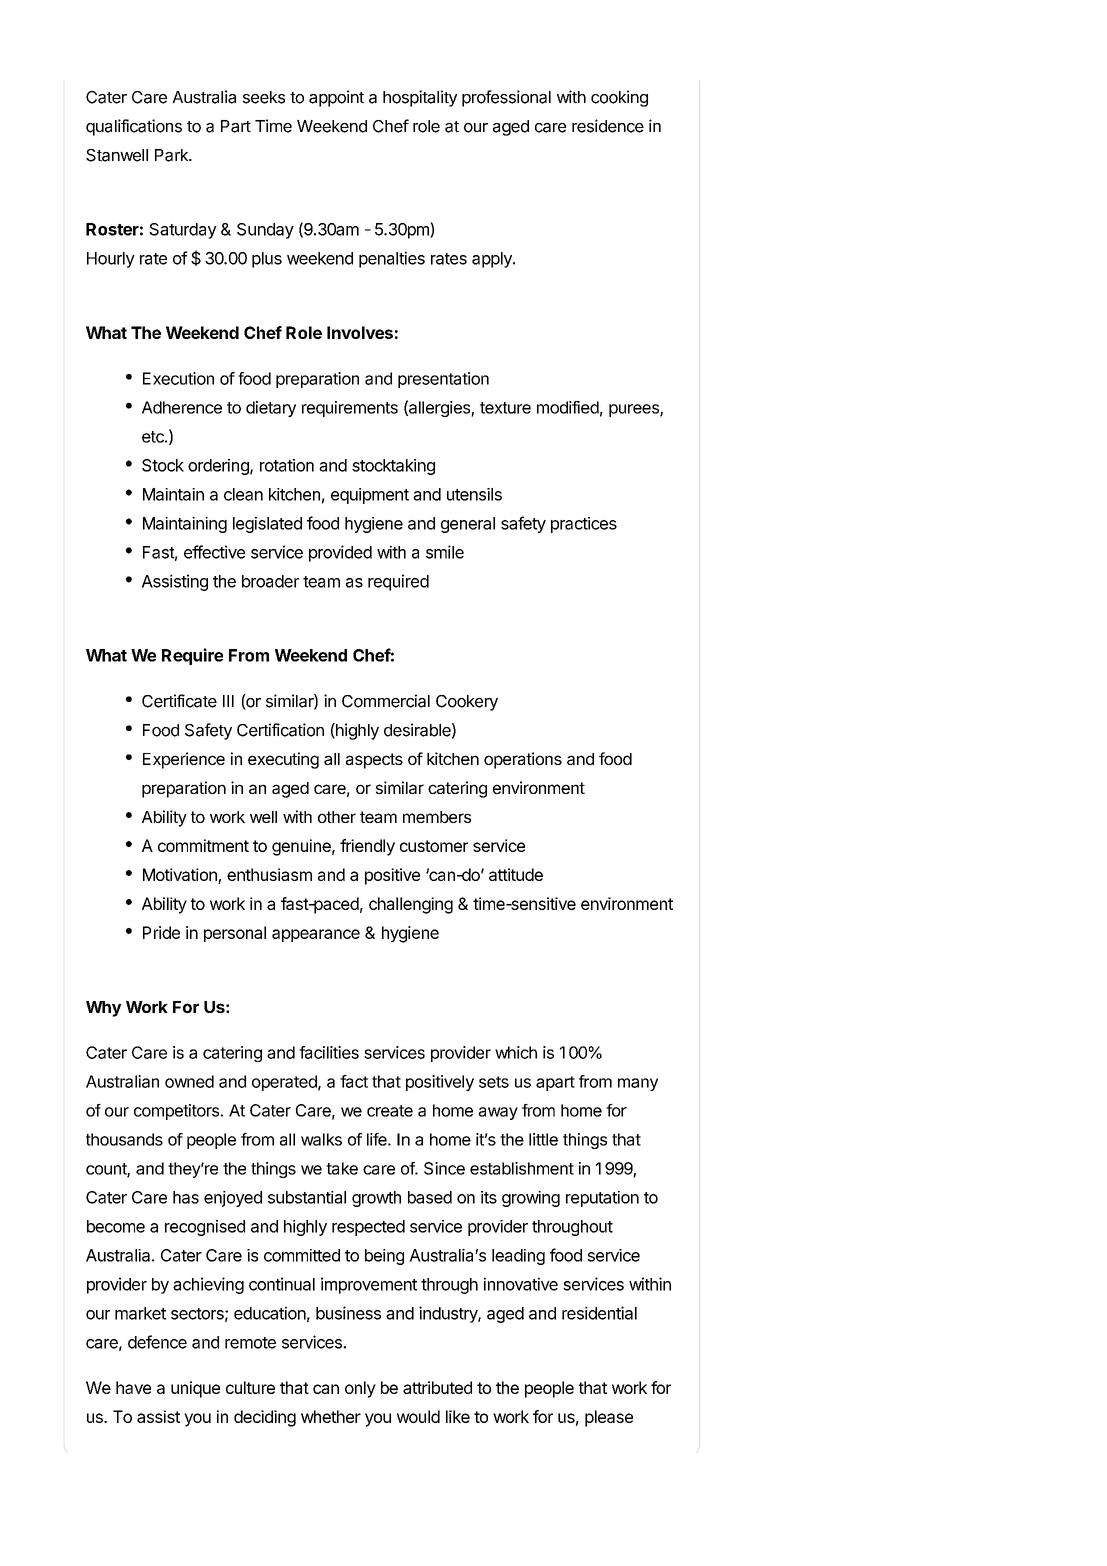  I want to click on unique, so click(195, 1389).
